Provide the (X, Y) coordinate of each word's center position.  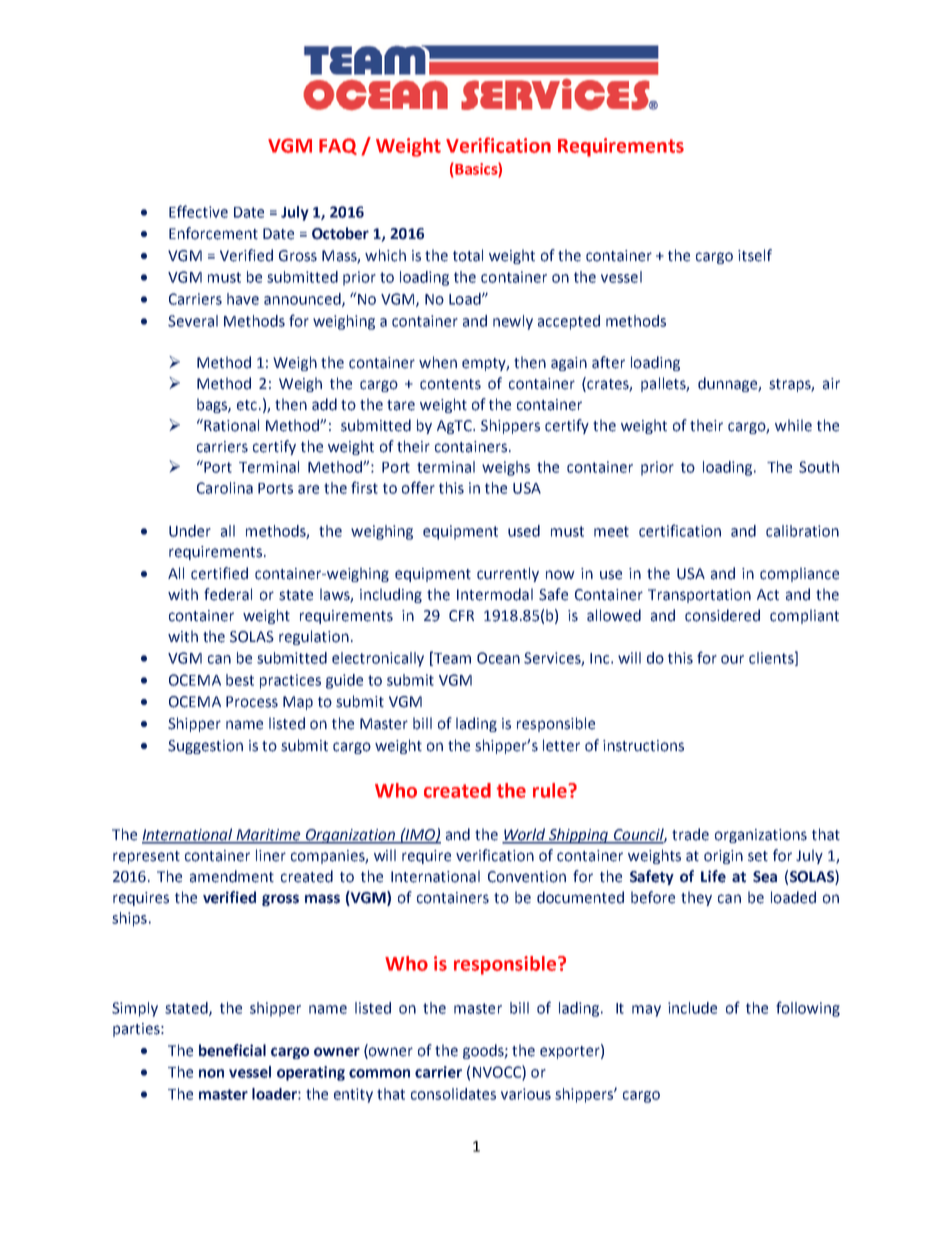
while (793, 425)
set (758, 856)
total (468, 255)
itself (755, 255)
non (211, 1073)
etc (248, 405)
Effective (198, 211)
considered (722, 615)
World (525, 835)
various (526, 1094)
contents (450, 384)
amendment (232, 876)
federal (228, 594)
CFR (461, 616)
